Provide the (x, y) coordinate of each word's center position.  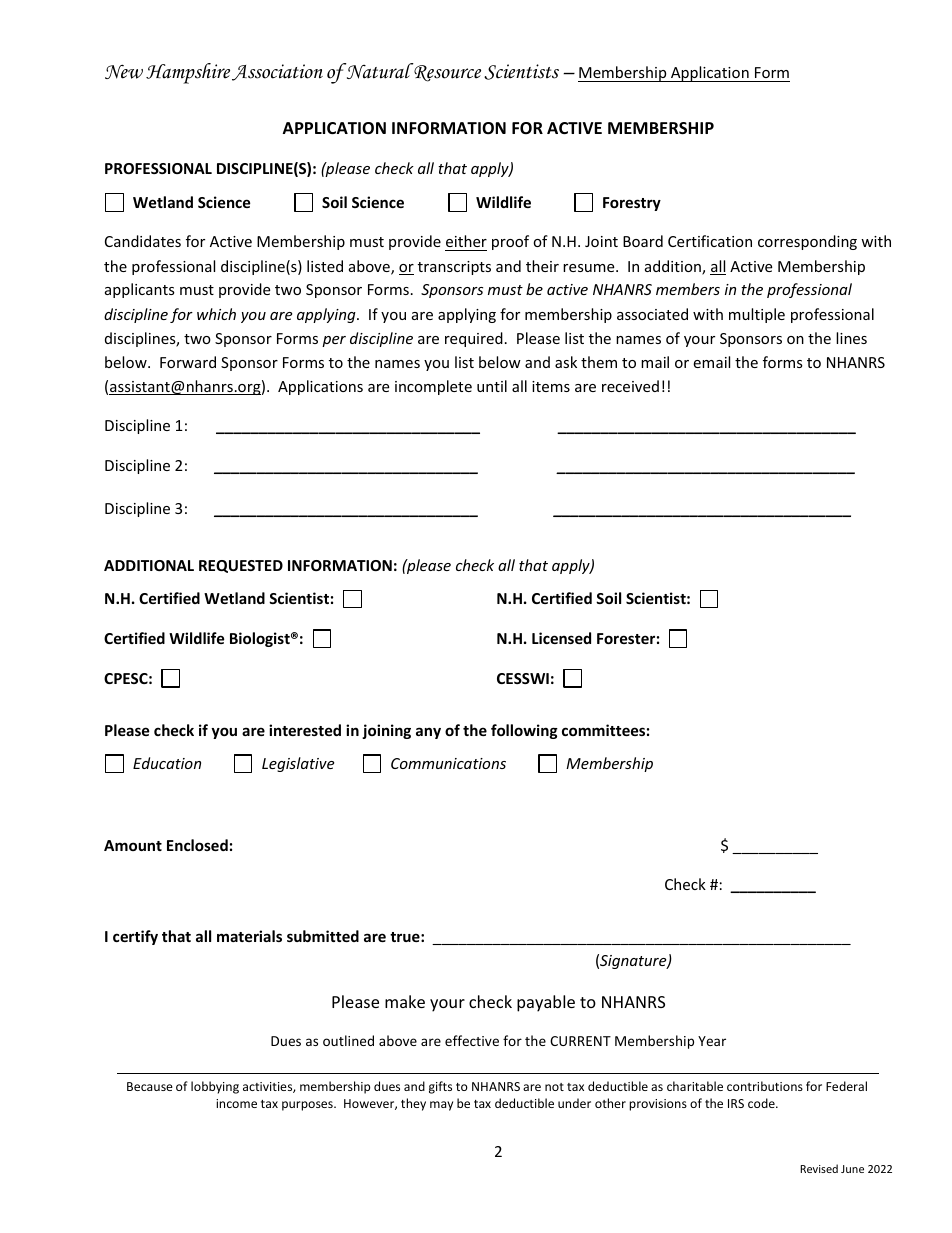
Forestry (632, 204)
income (236, 1103)
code (762, 1103)
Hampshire (188, 73)
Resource (446, 72)
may (441, 1106)
